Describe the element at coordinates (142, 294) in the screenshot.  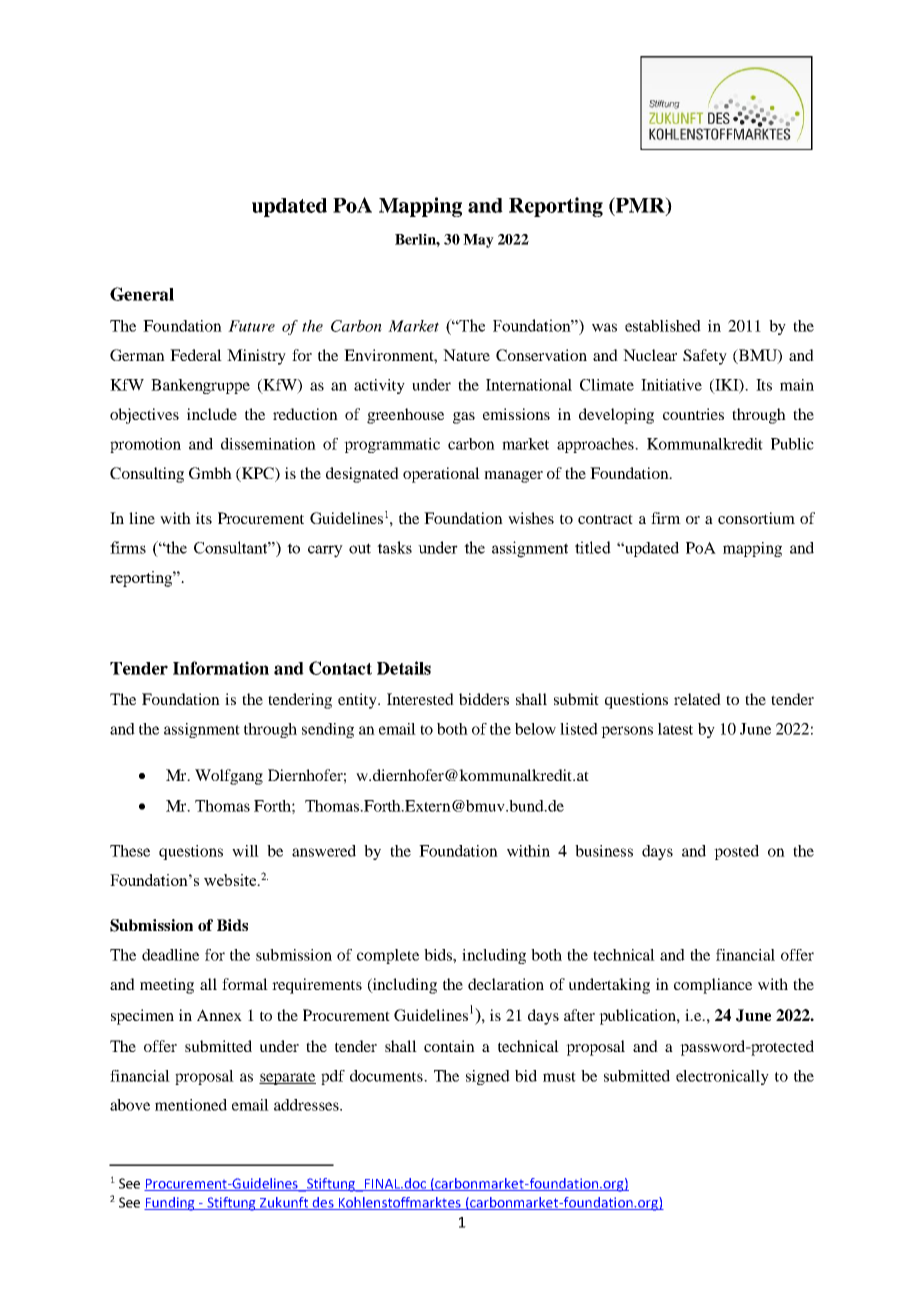
I see `General` at that location.
